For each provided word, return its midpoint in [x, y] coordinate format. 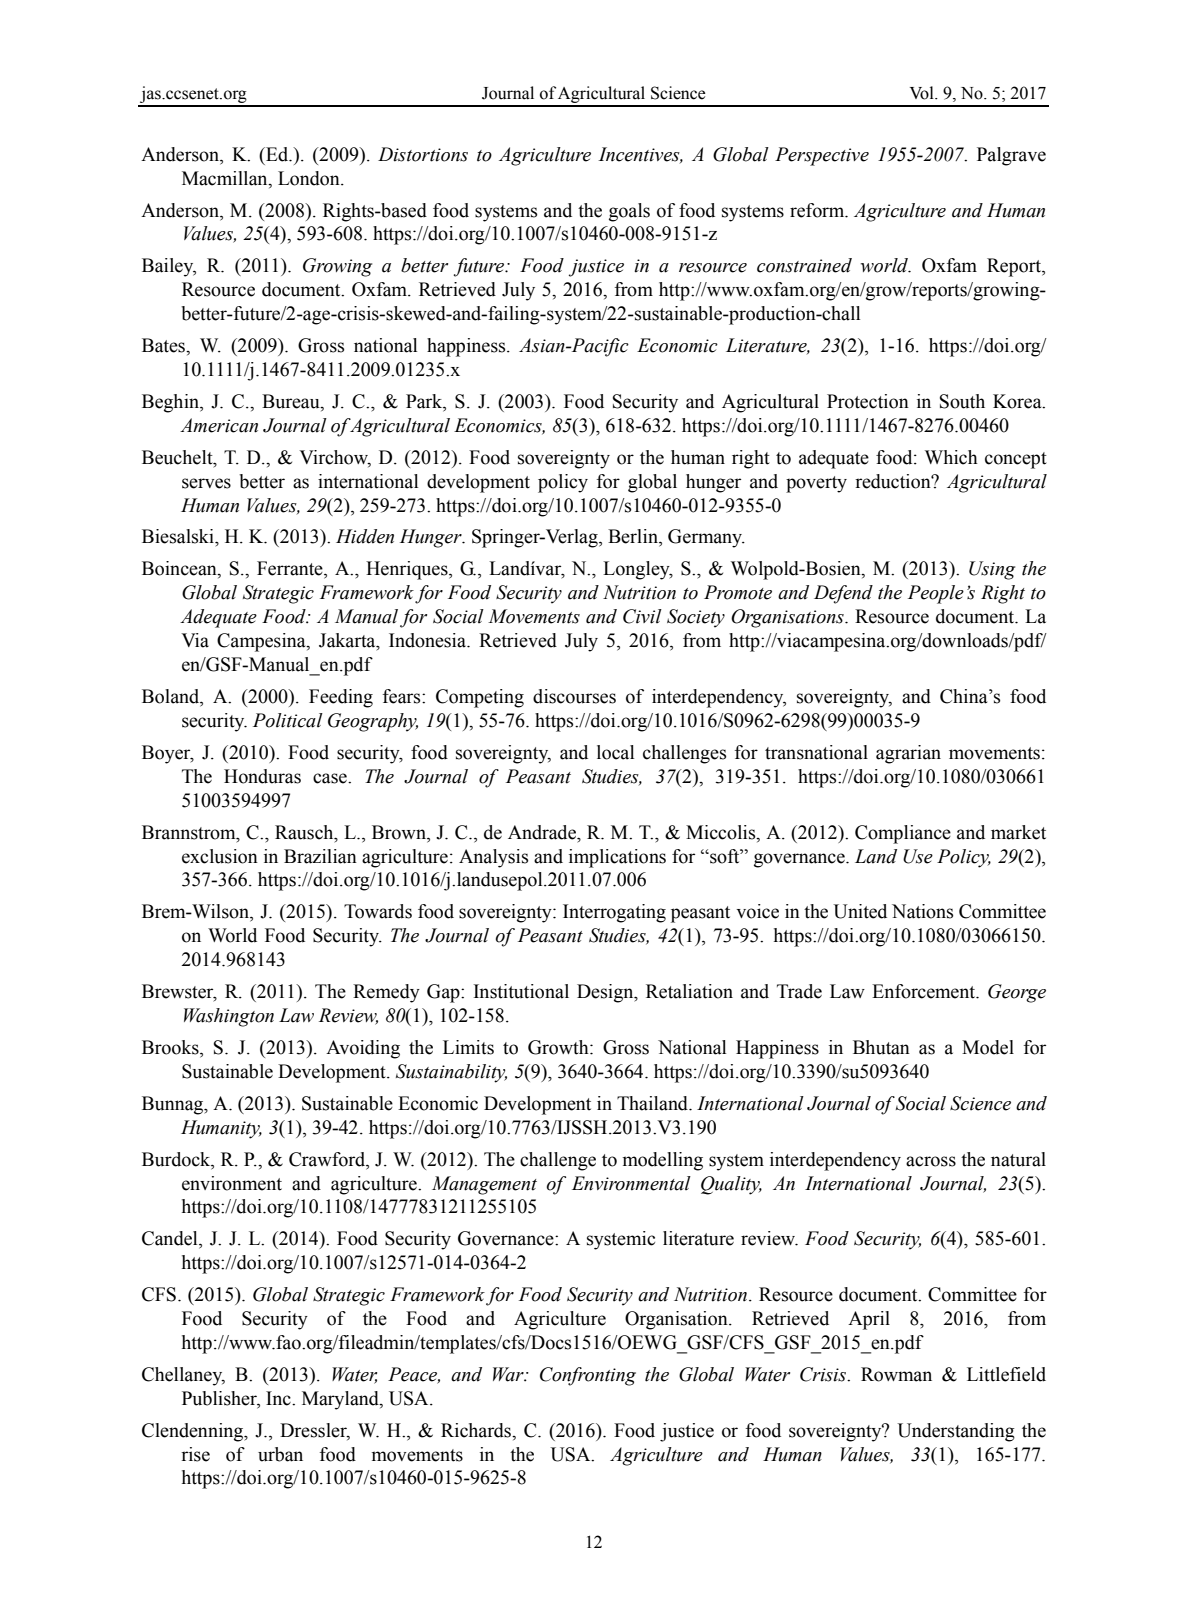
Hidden [365, 536]
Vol [923, 93]
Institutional [521, 991]
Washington [229, 1017]
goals [629, 212]
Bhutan [881, 1047]
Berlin [634, 537]
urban [280, 1454]
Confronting [588, 1376]
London [310, 178]
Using [992, 570]
